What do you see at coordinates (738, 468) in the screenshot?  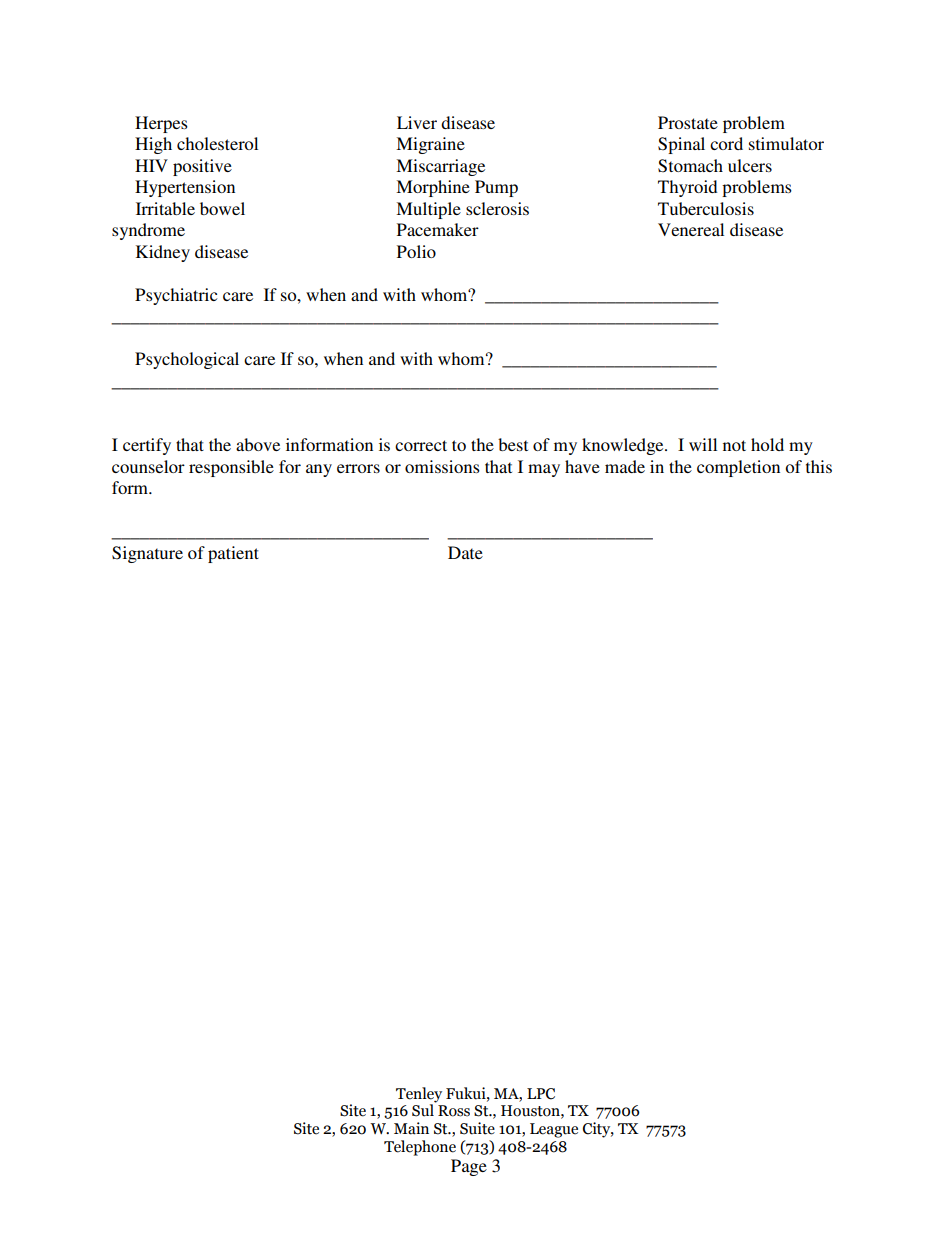 I see `completion` at bounding box center [738, 468].
